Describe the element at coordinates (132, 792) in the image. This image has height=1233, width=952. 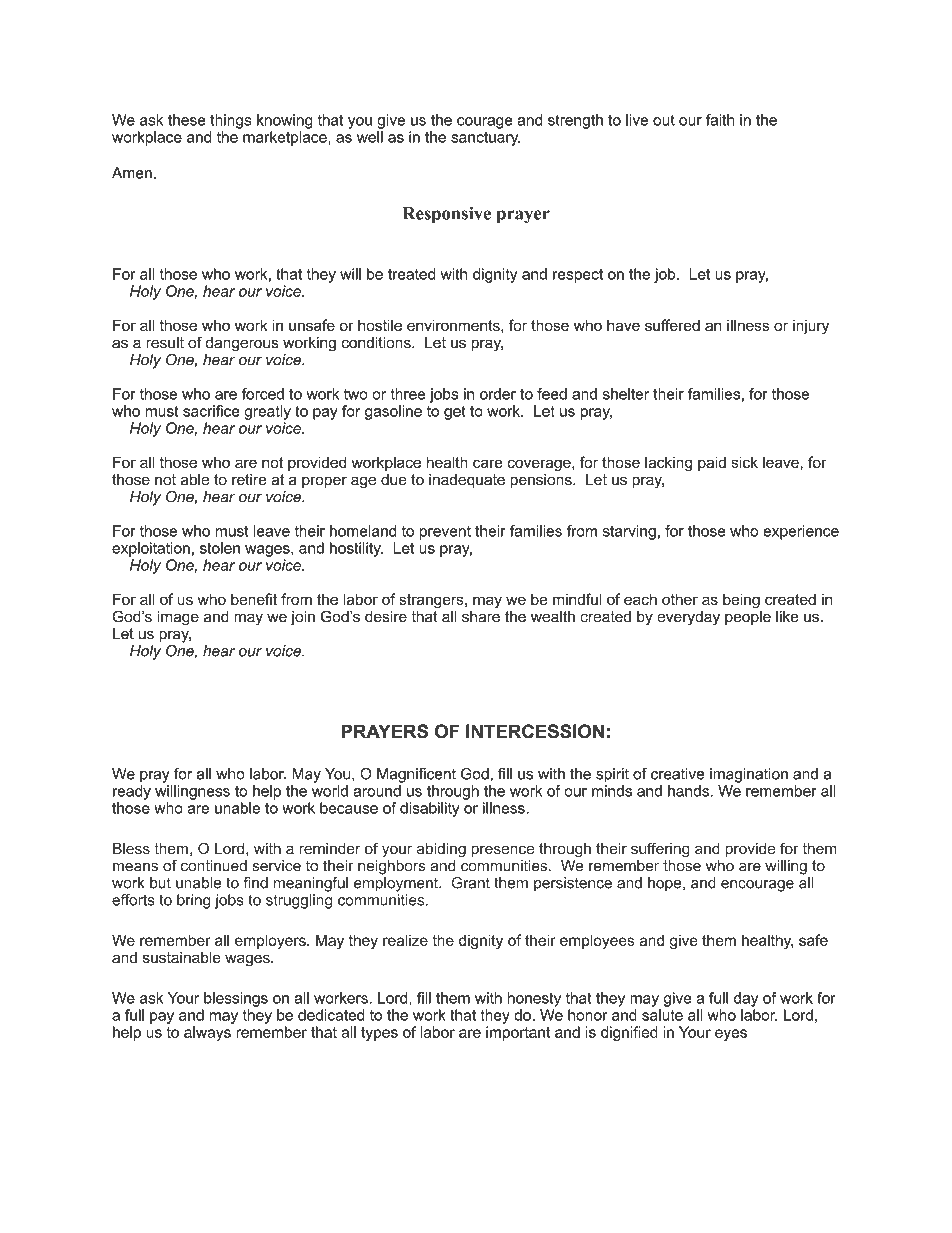
I see `ready` at that location.
